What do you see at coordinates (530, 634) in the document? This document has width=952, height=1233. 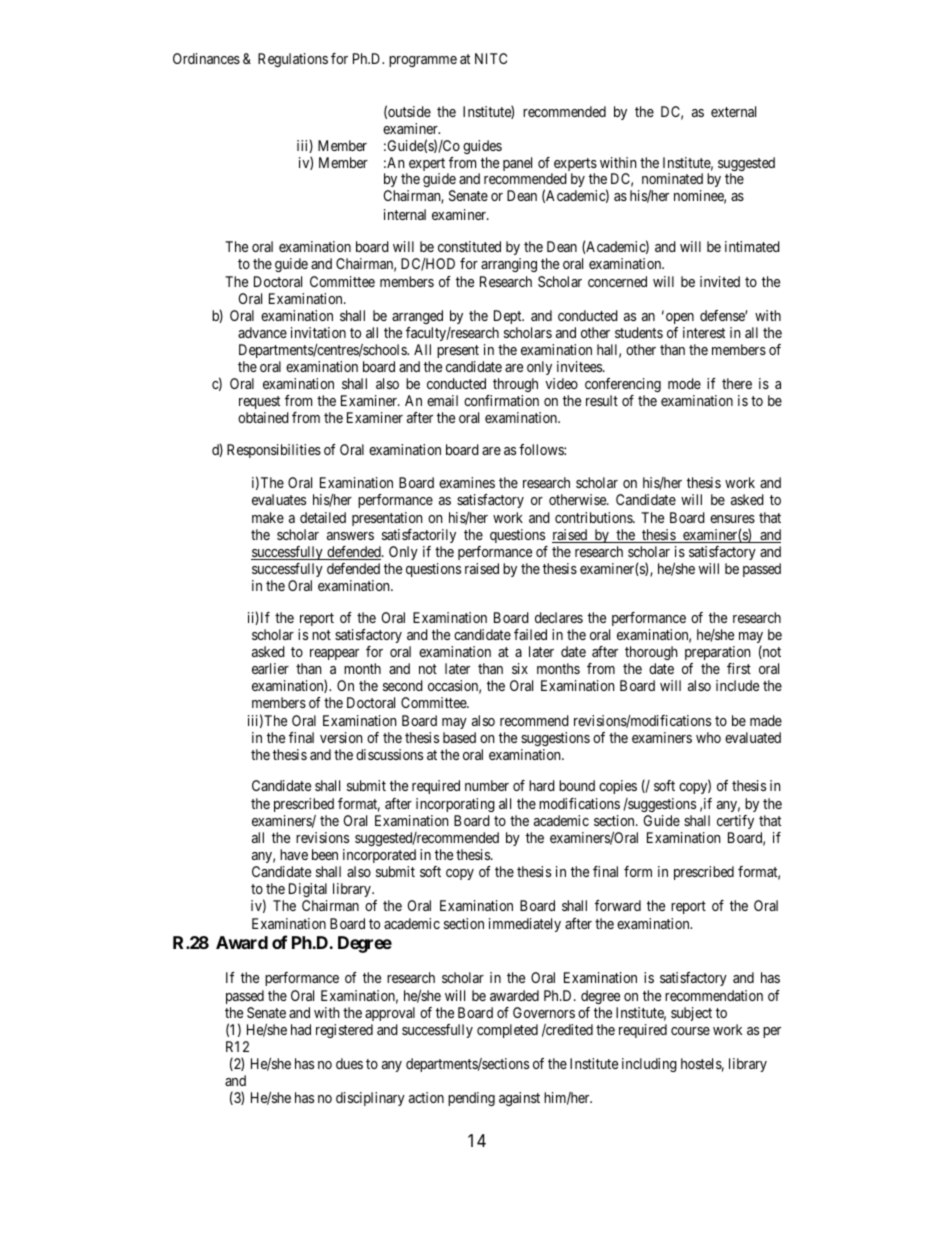 I see `failed` at bounding box center [530, 634].
